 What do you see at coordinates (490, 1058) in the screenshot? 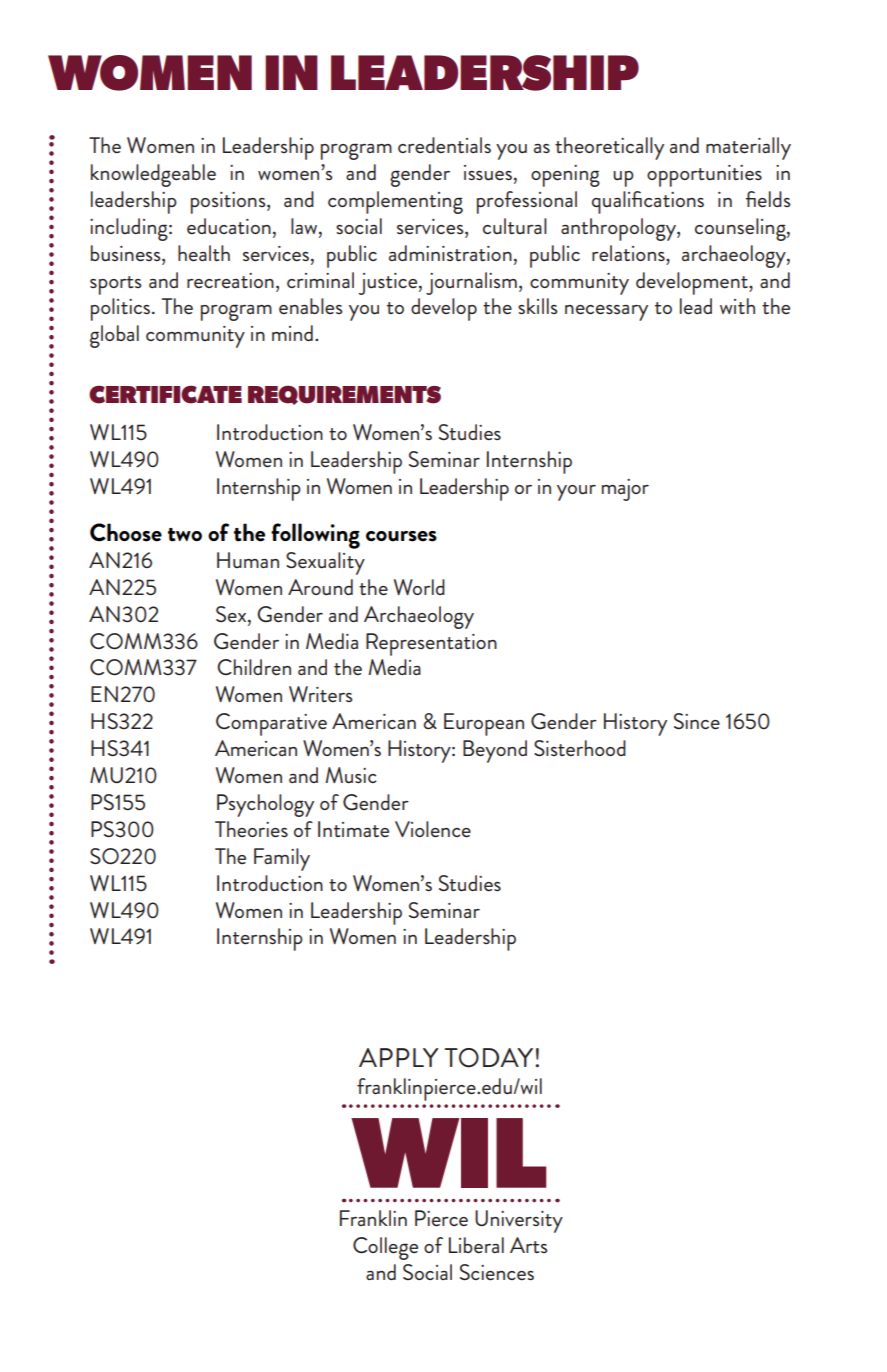
I see `TODAY` at bounding box center [490, 1058].
